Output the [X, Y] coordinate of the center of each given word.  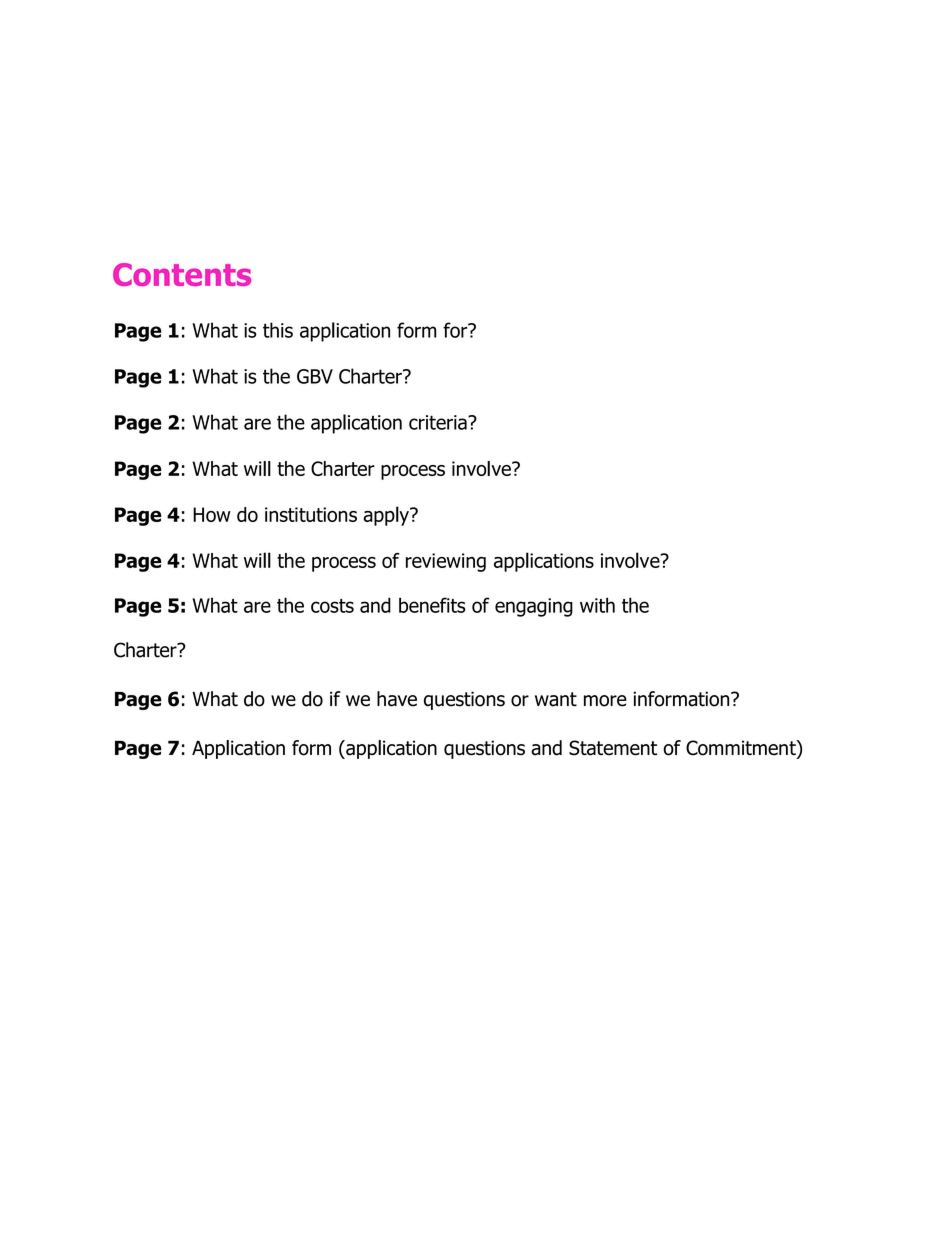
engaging [534, 607]
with [597, 605]
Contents [182, 274]
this [278, 330]
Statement [613, 748]
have [397, 699]
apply [387, 516]
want [556, 699]
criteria [439, 422]
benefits [432, 605]
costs [332, 606]
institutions [311, 514]
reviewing [446, 562]
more [605, 701]
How [211, 514]
